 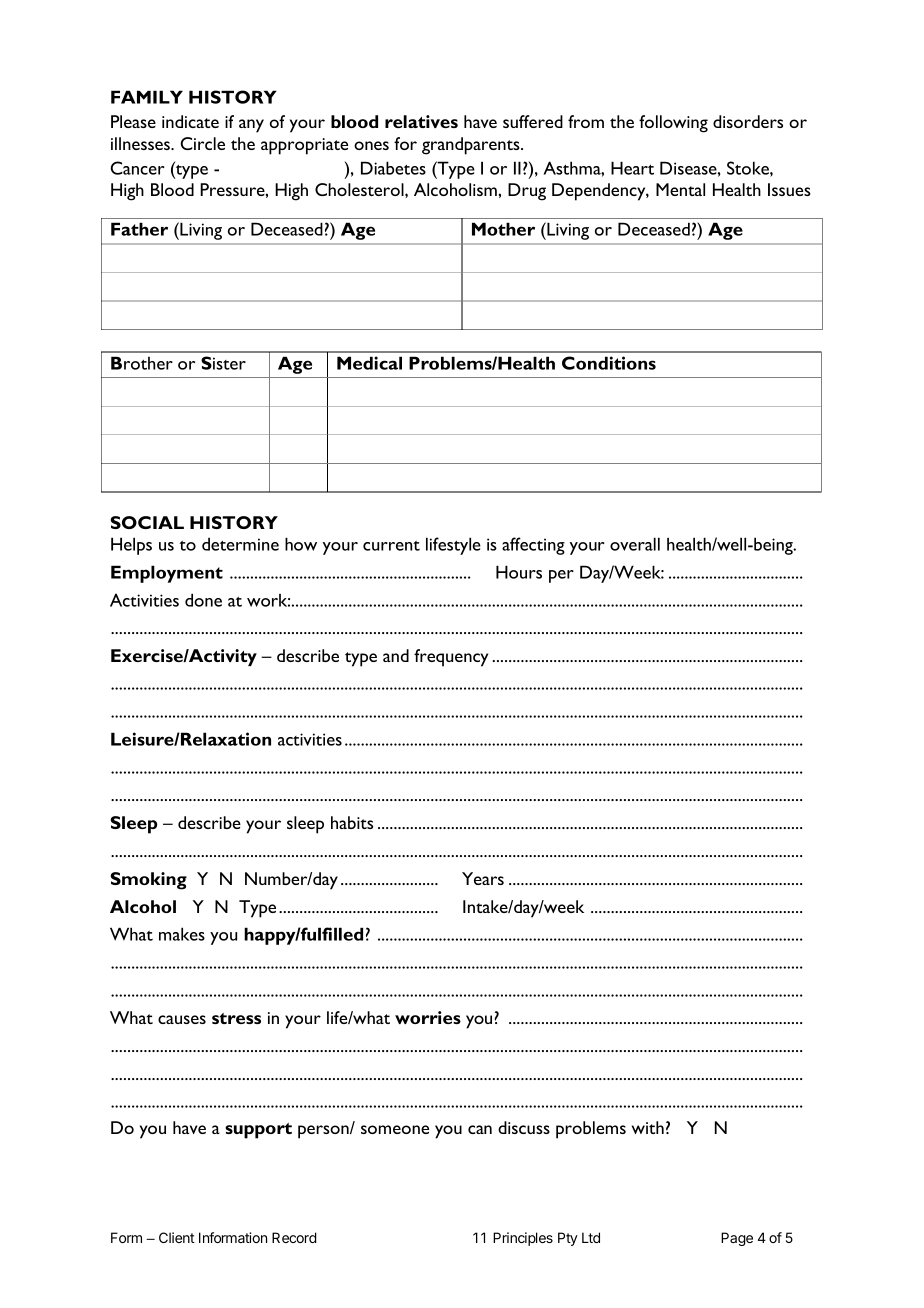 What do you see at coordinates (203, 143) in the screenshot?
I see `Circle` at bounding box center [203, 143].
